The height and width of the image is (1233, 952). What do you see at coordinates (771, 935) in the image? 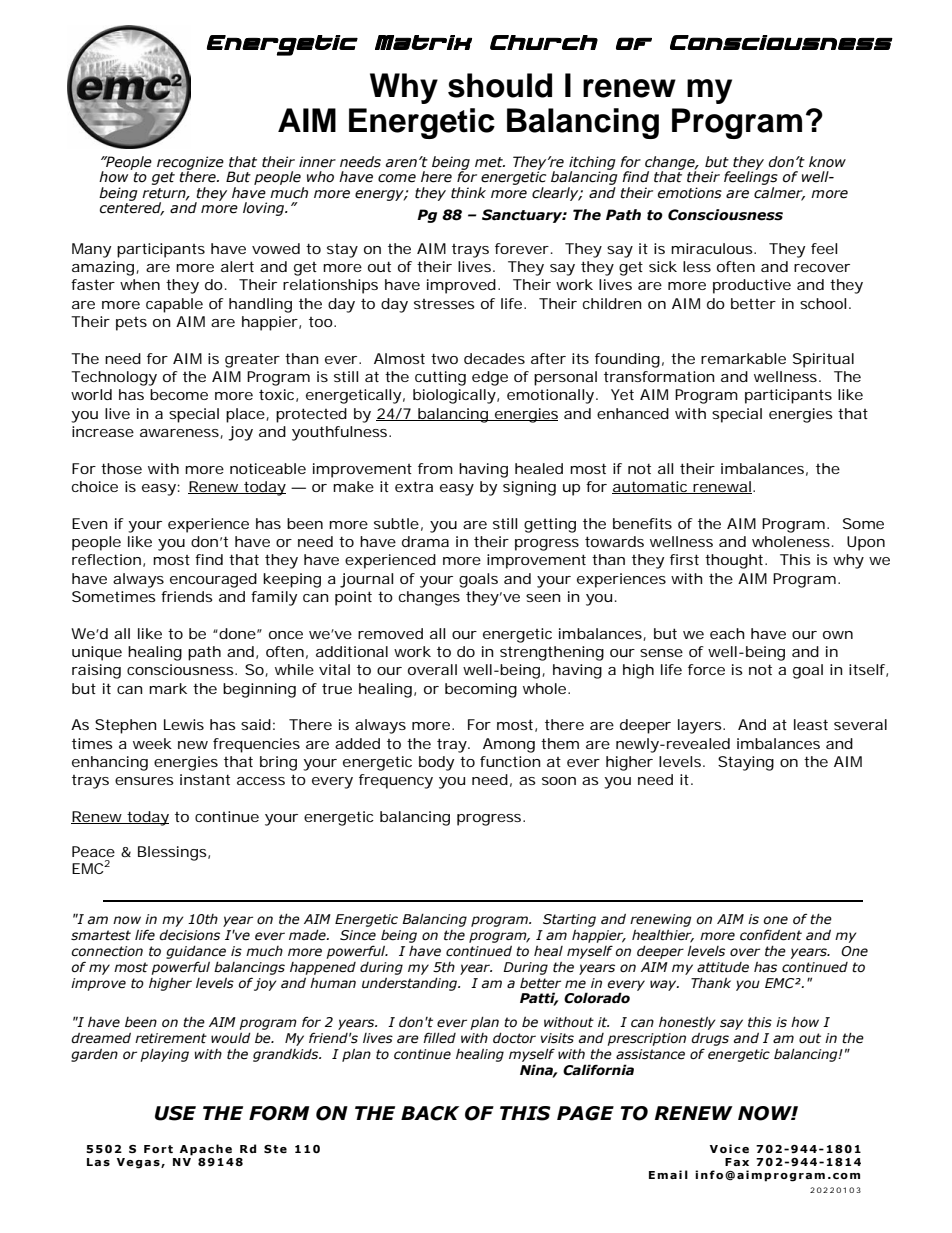
I see `confident` at bounding box center [771, 935].
